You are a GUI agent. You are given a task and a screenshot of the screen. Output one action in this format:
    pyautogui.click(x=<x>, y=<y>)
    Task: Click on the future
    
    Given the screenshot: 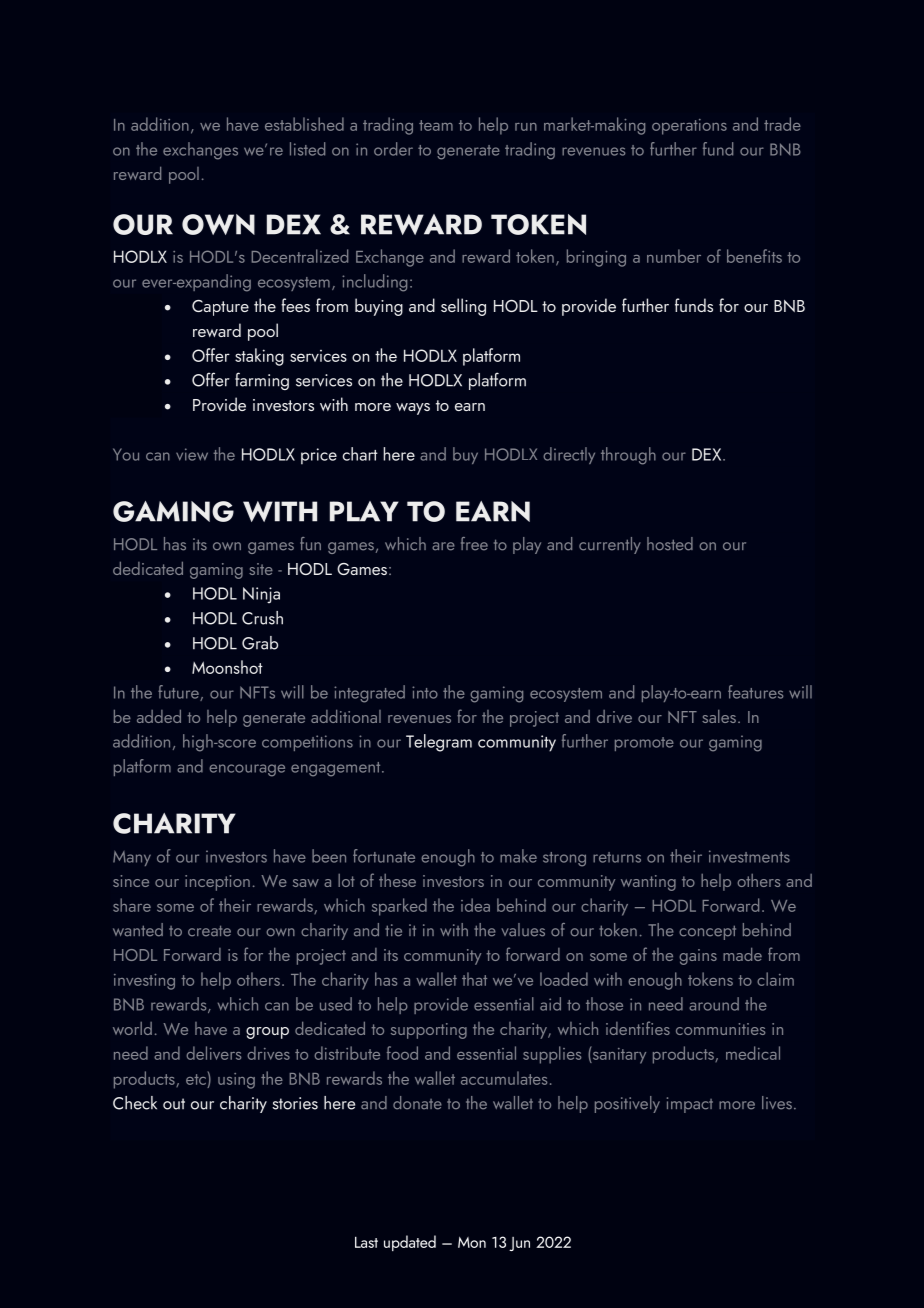 What is the action you would take?
    pyautogui.click(x=179, y=693)
